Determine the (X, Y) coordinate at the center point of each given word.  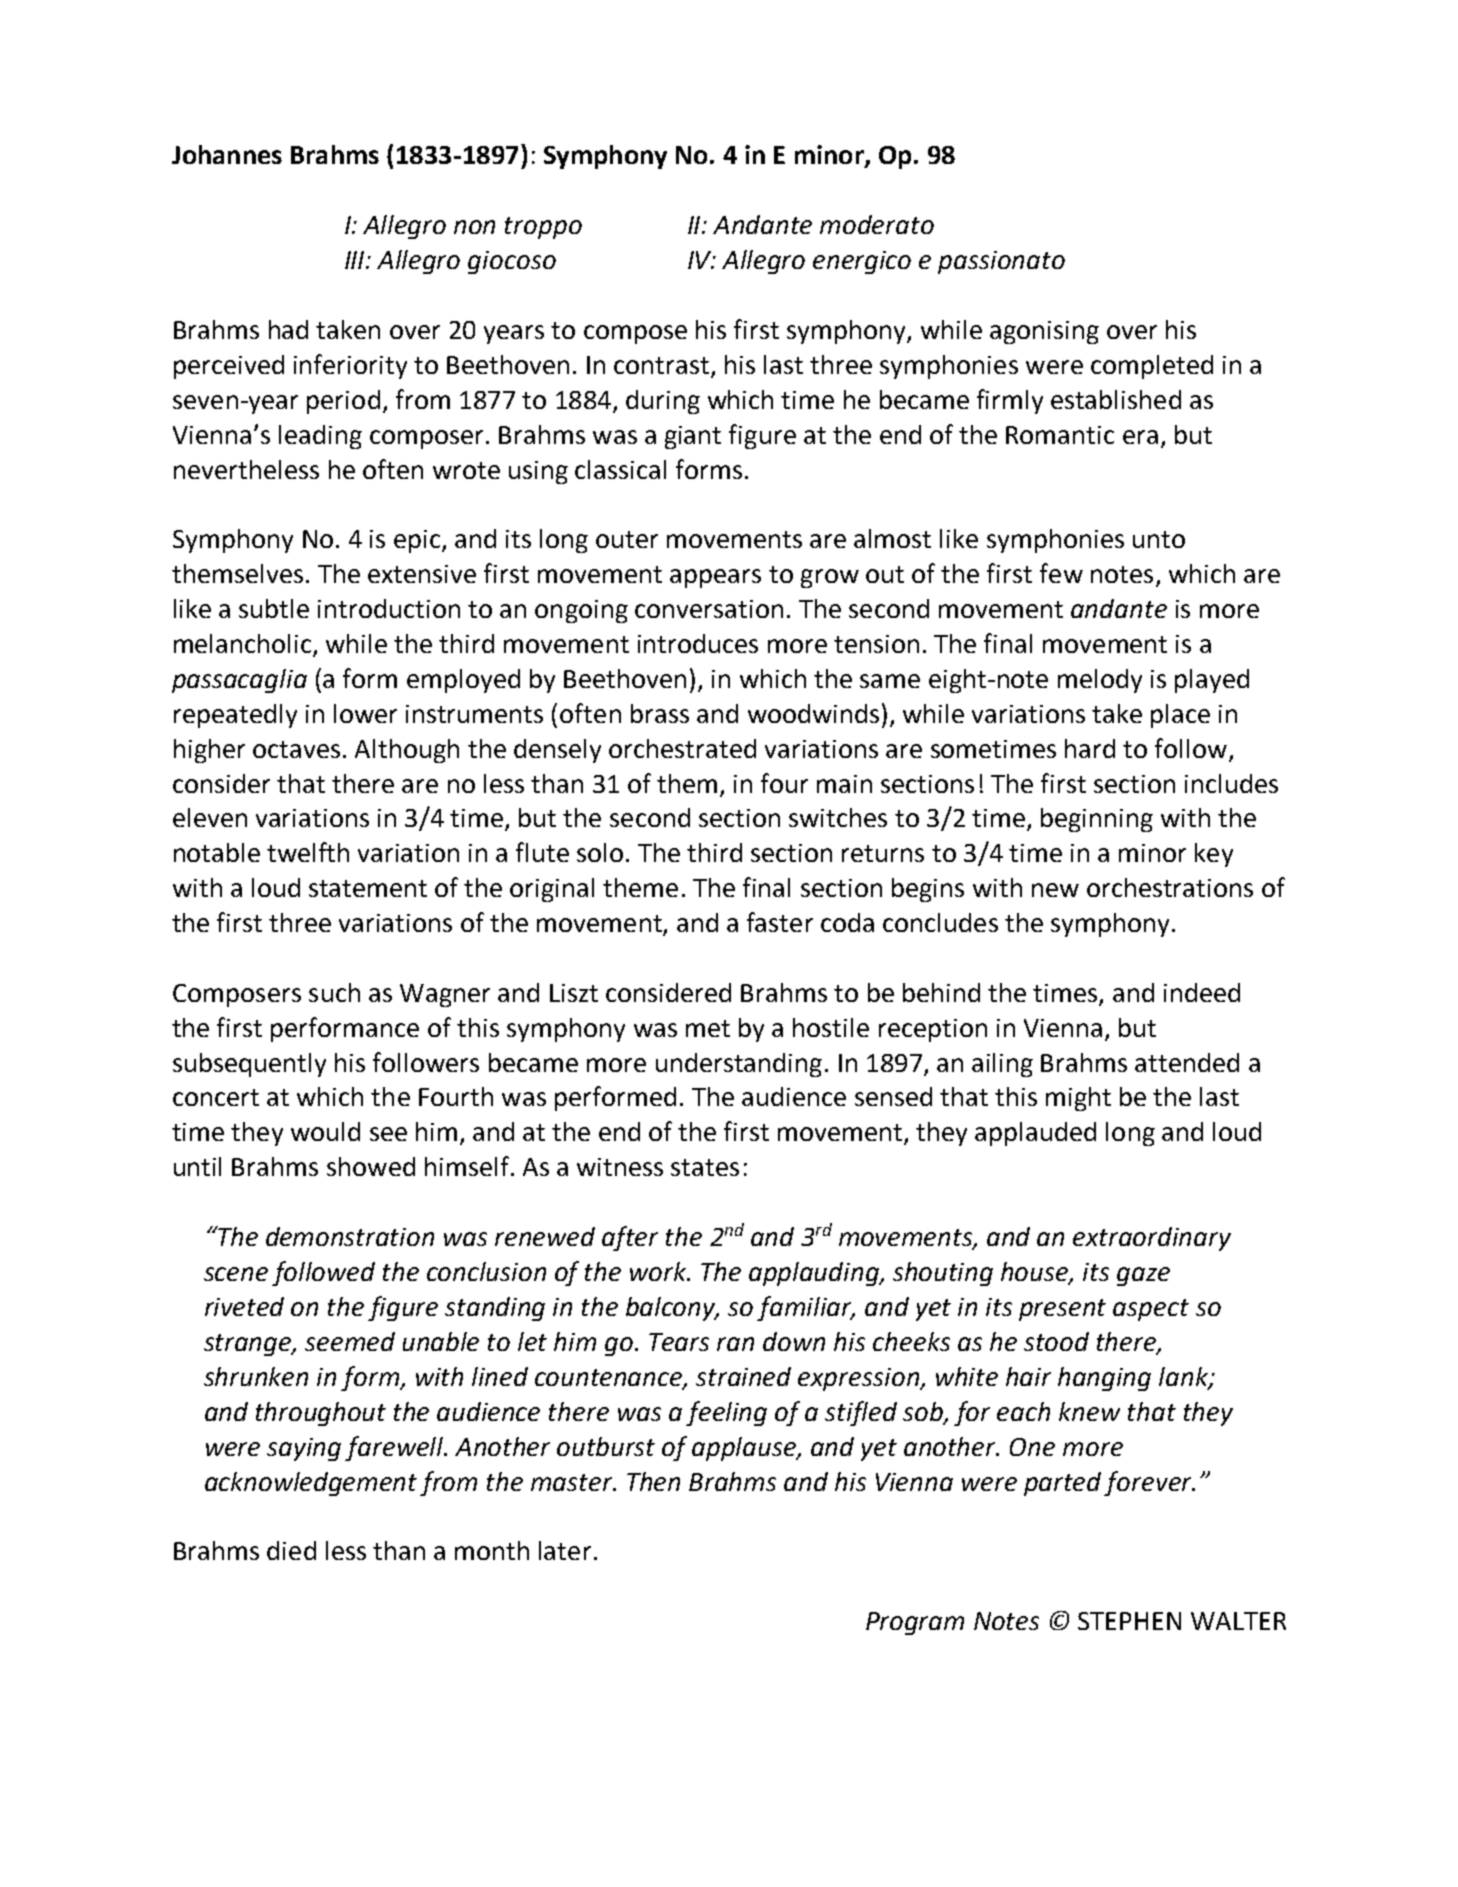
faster (780, 922)
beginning (1097, 820)
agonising (1044, 332)
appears (715, 578)
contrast (661, 365)
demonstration (350, 1236)
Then (653, 1481)
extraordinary (1152, 1239)
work (659, 1271)
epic (417, 541)
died (291, 1550)
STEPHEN (1129, 1621)
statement (368, 888)
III (356, 260)
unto (1159, 539)
